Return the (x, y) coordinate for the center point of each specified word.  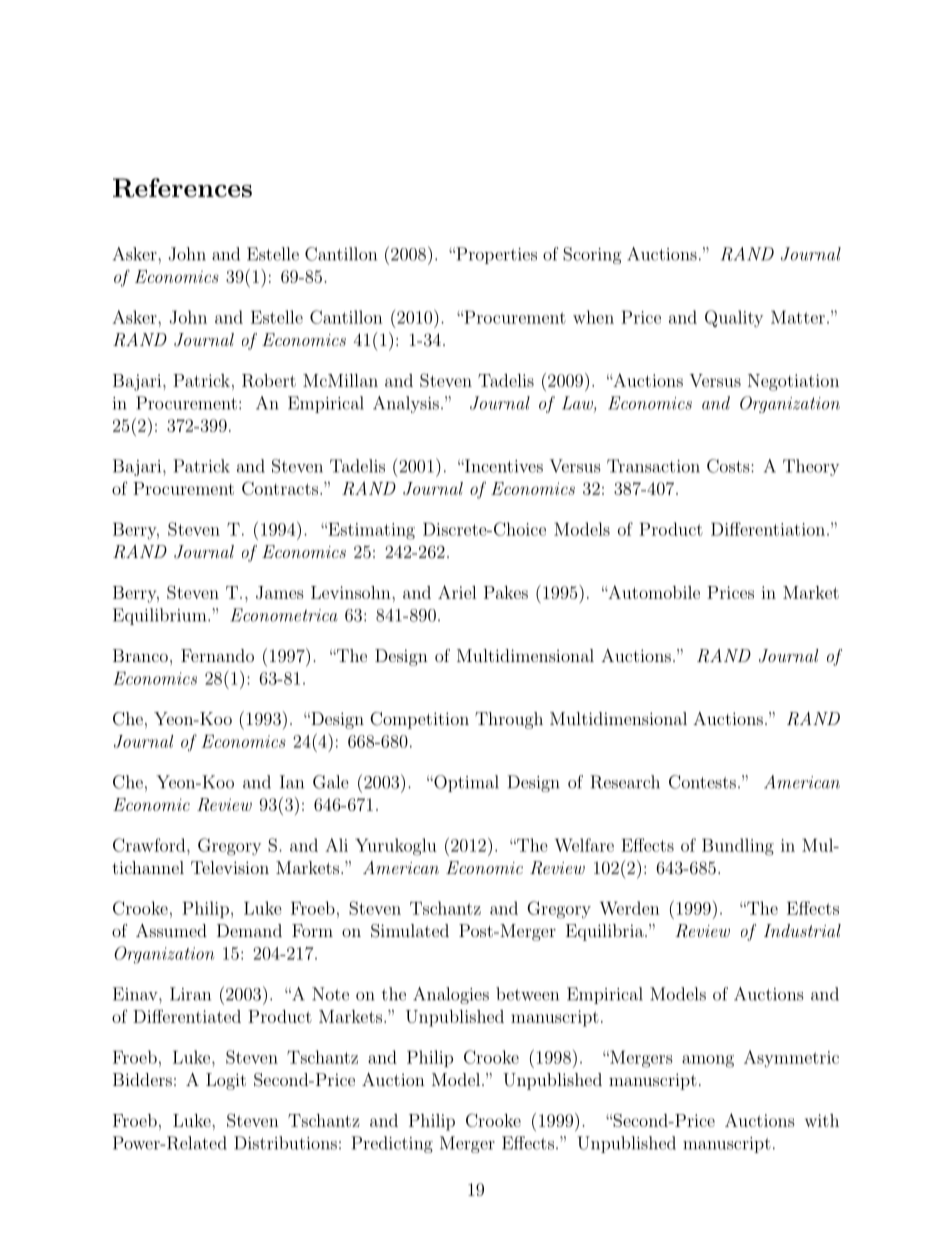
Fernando (217, 655)
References (182, 188)
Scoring (592, 255)
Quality (734, 318)
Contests (702, 782)
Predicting (392, 1144)
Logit (226, 1081)
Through (509, 720)
